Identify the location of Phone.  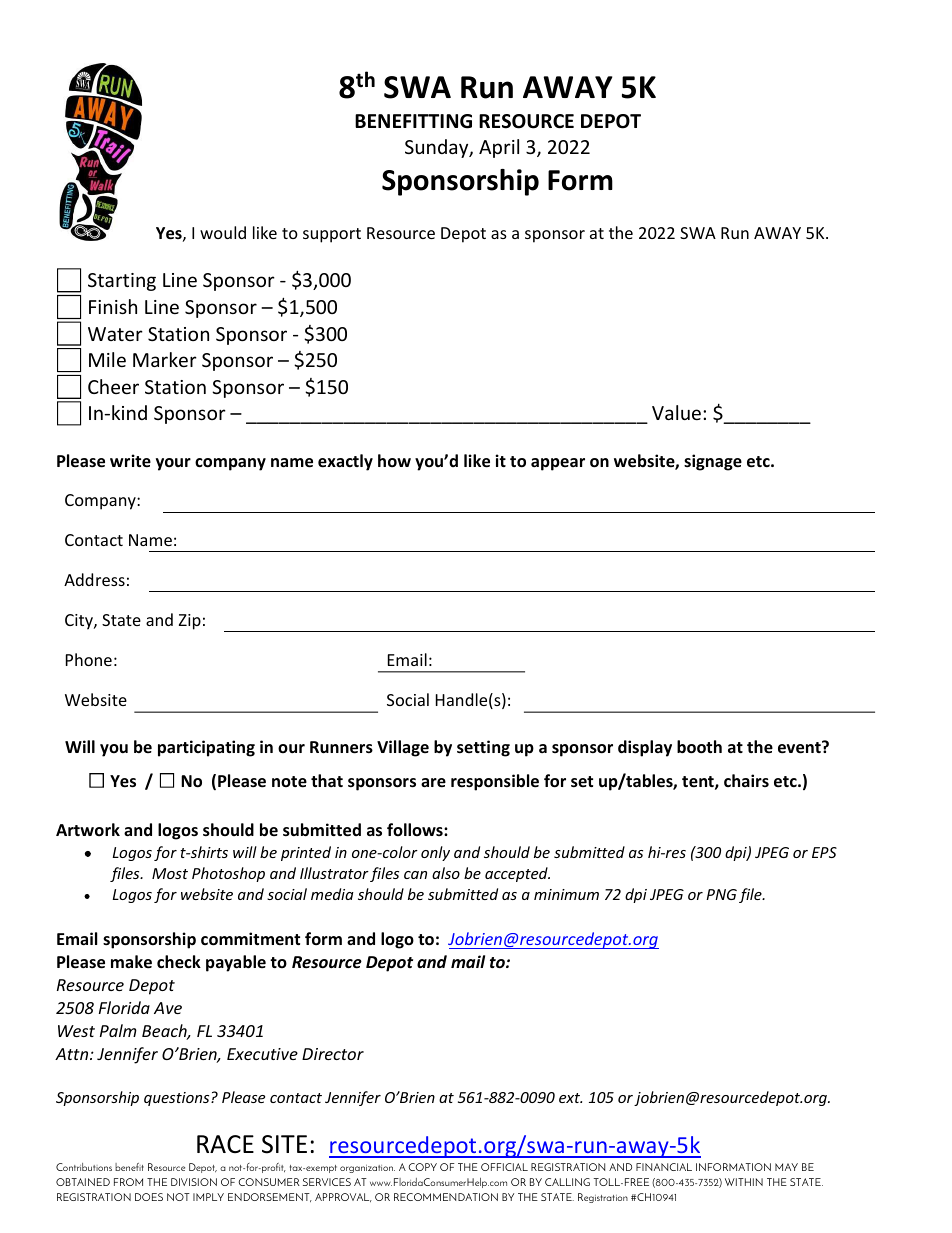
(89, 659).
